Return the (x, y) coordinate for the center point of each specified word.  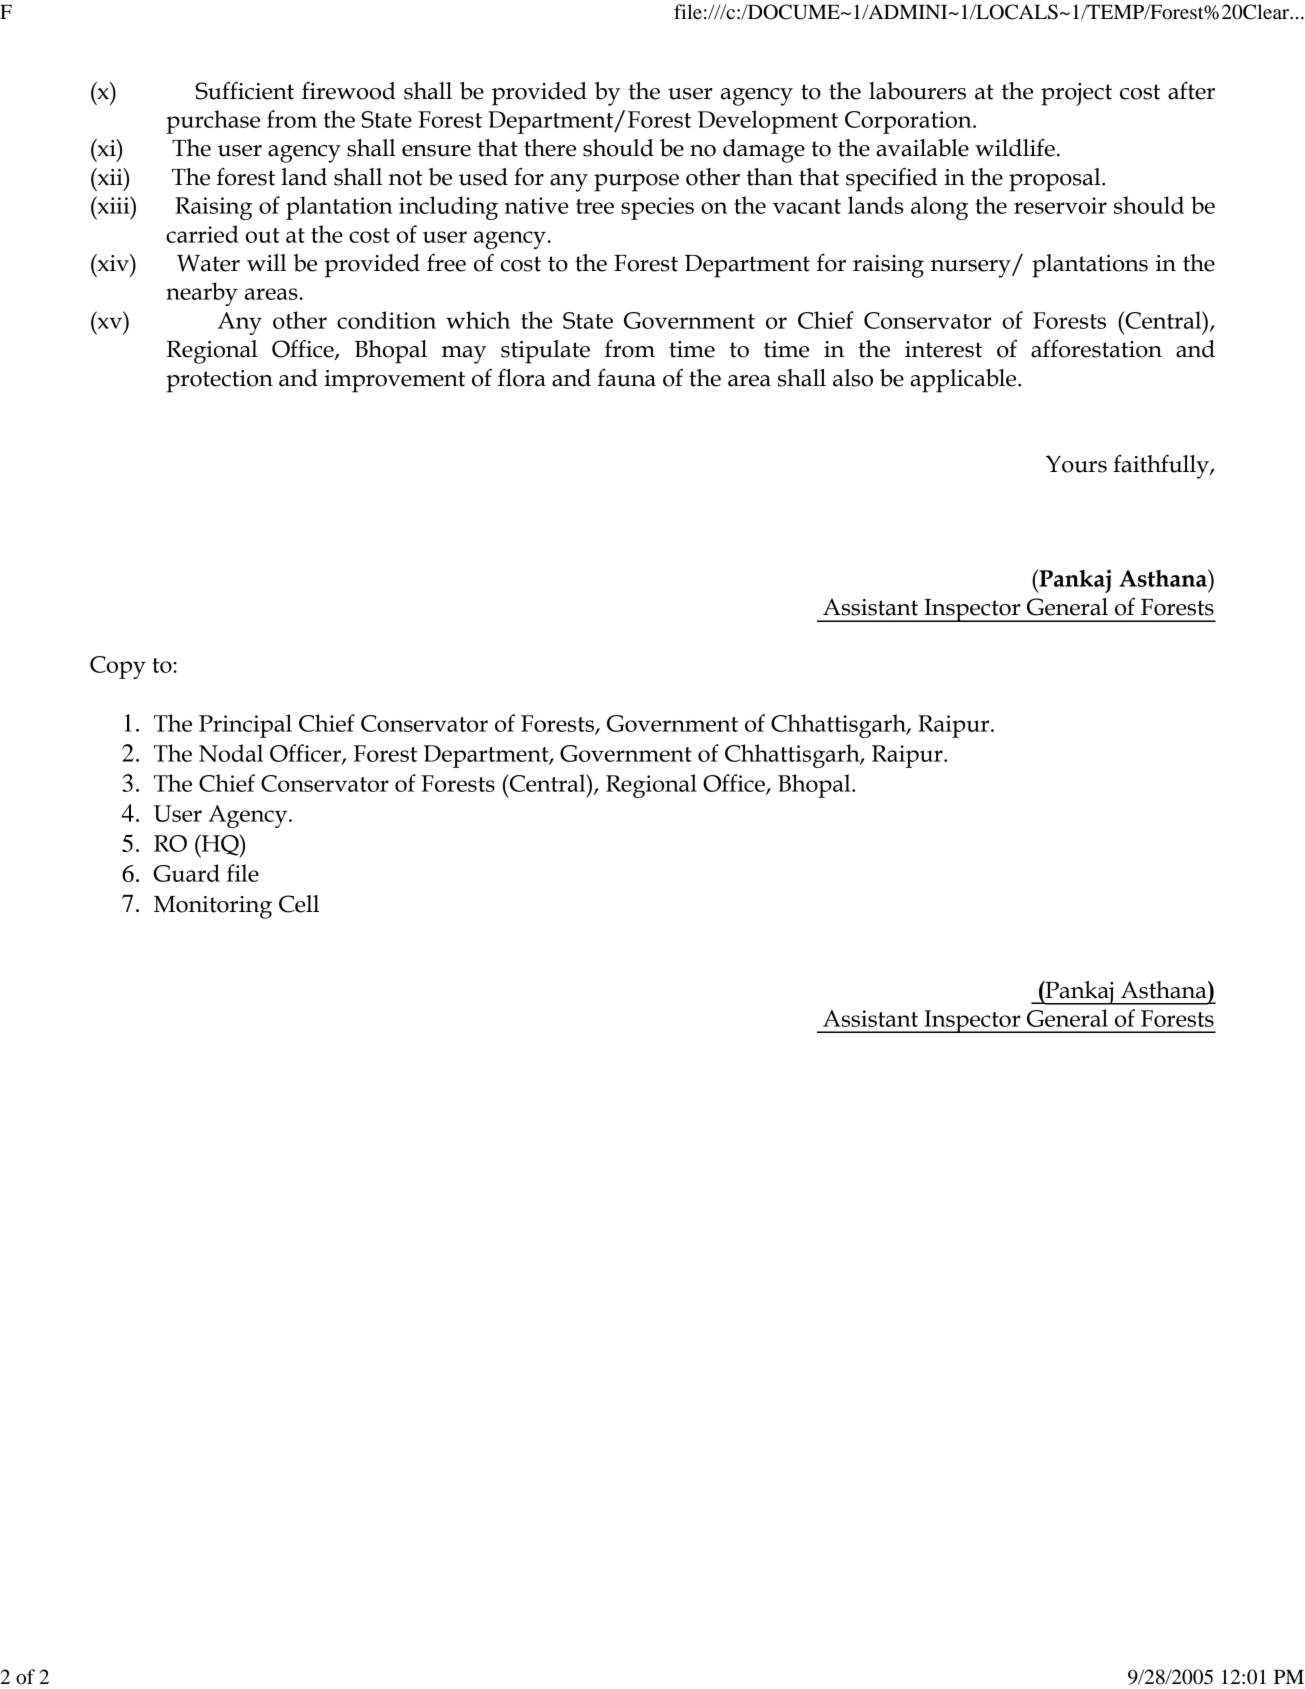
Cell (299, 904)
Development (768, 122)
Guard (186, 873)
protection (219, 381)
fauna (626, 378)
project (1076, 94)
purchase (213, 122)
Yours (1076, 464)
